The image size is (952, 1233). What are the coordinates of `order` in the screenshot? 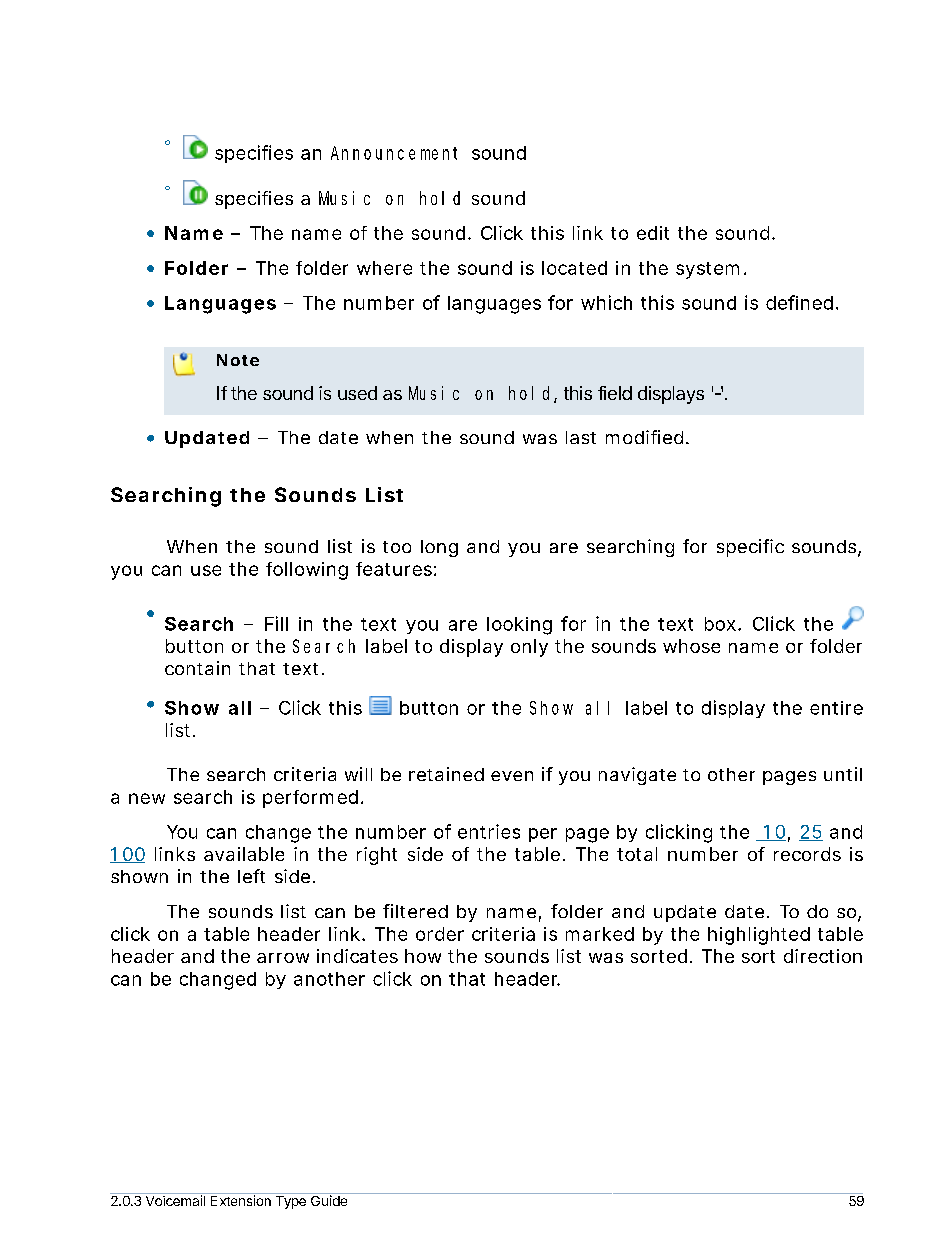 It's located at (440, 934).
